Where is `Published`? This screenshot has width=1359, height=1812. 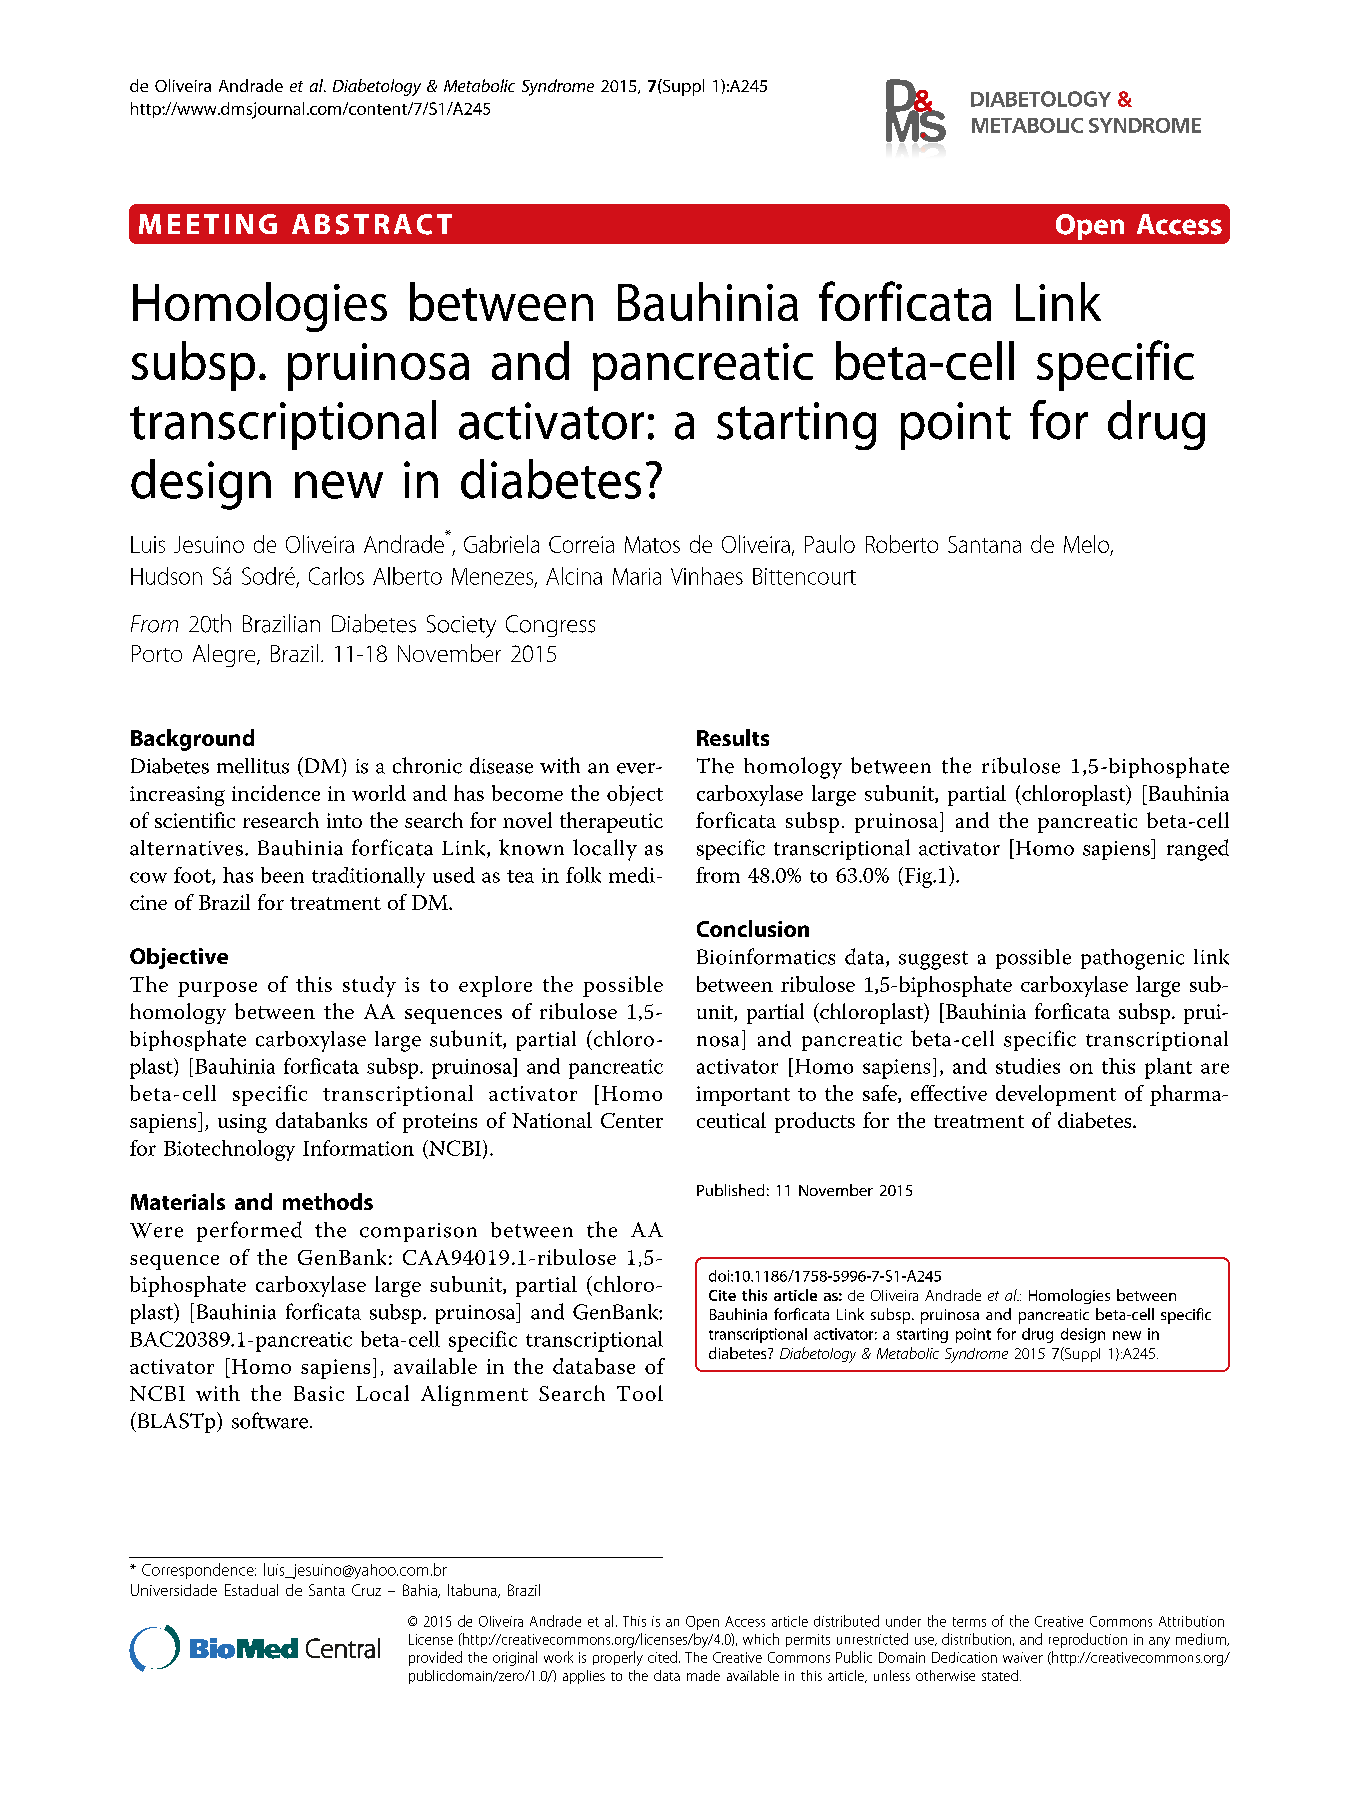 Published is located at coordinates (730, 1190).
